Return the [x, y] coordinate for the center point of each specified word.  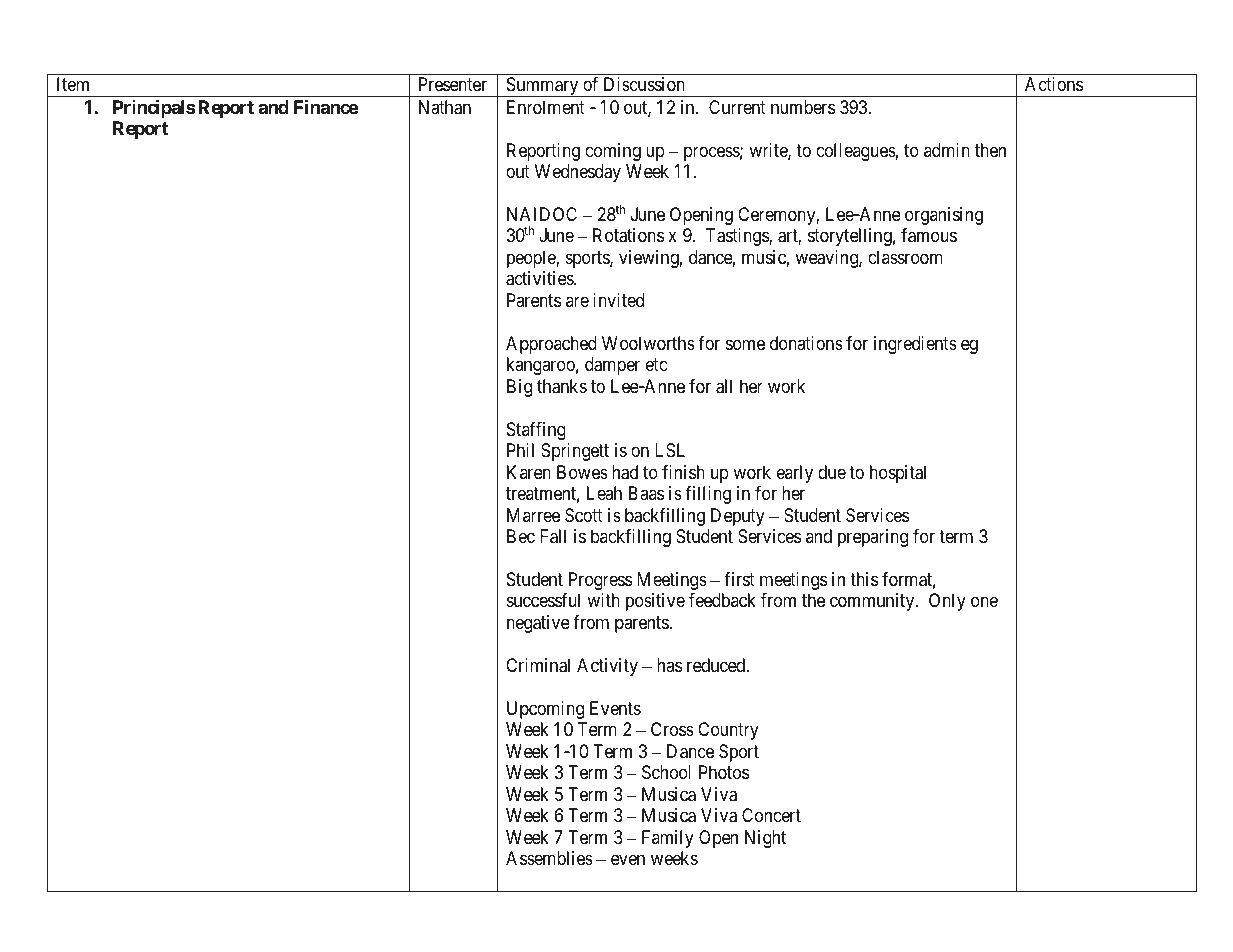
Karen [529, 472]
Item [73, 84]
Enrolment [546, 107]
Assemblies [549, 858]
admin [947, 150]
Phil [520, 450]
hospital [898, 474]
